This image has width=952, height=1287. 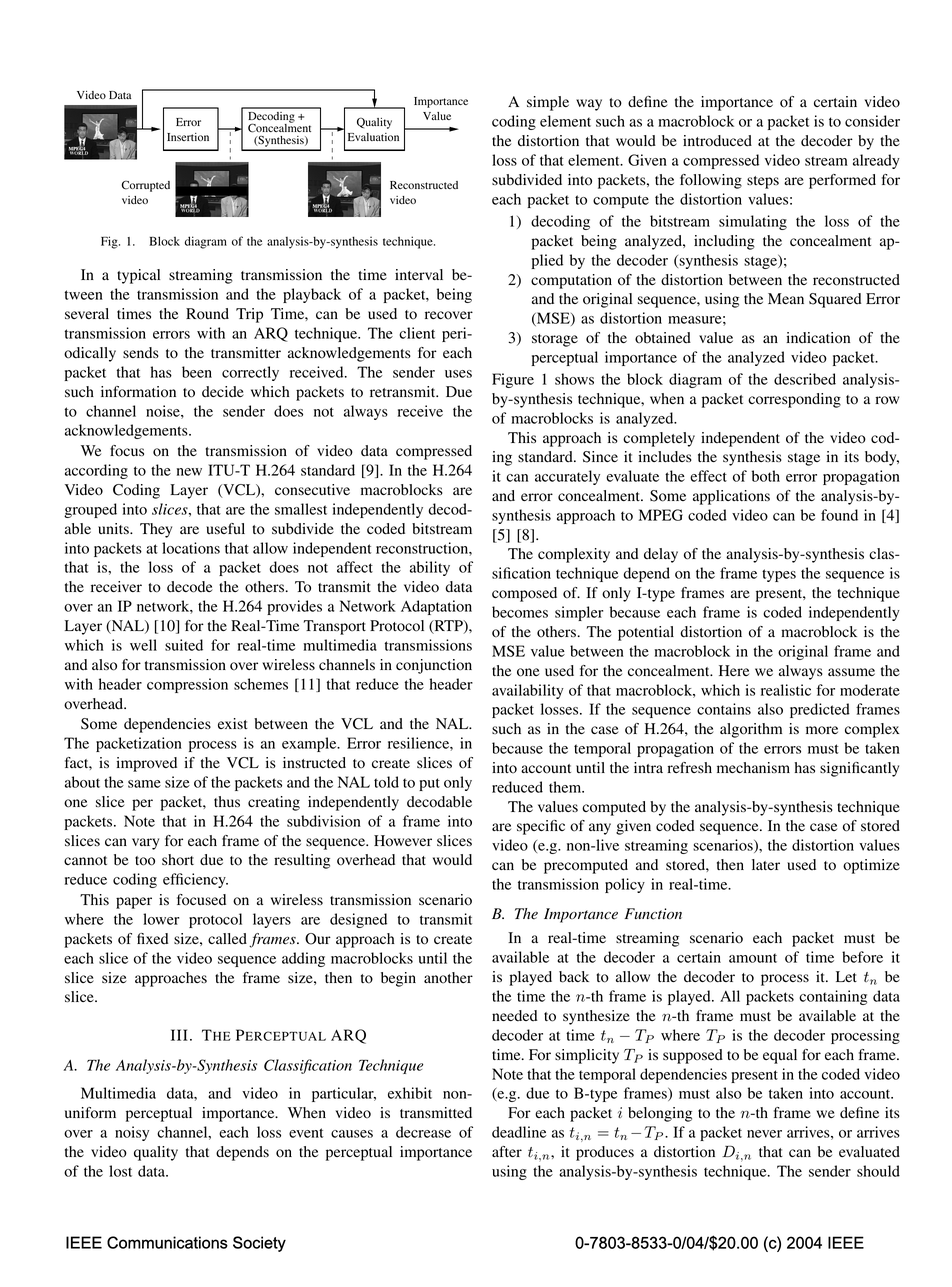 I want to click on Insertion, so click(x=188, y=137).
